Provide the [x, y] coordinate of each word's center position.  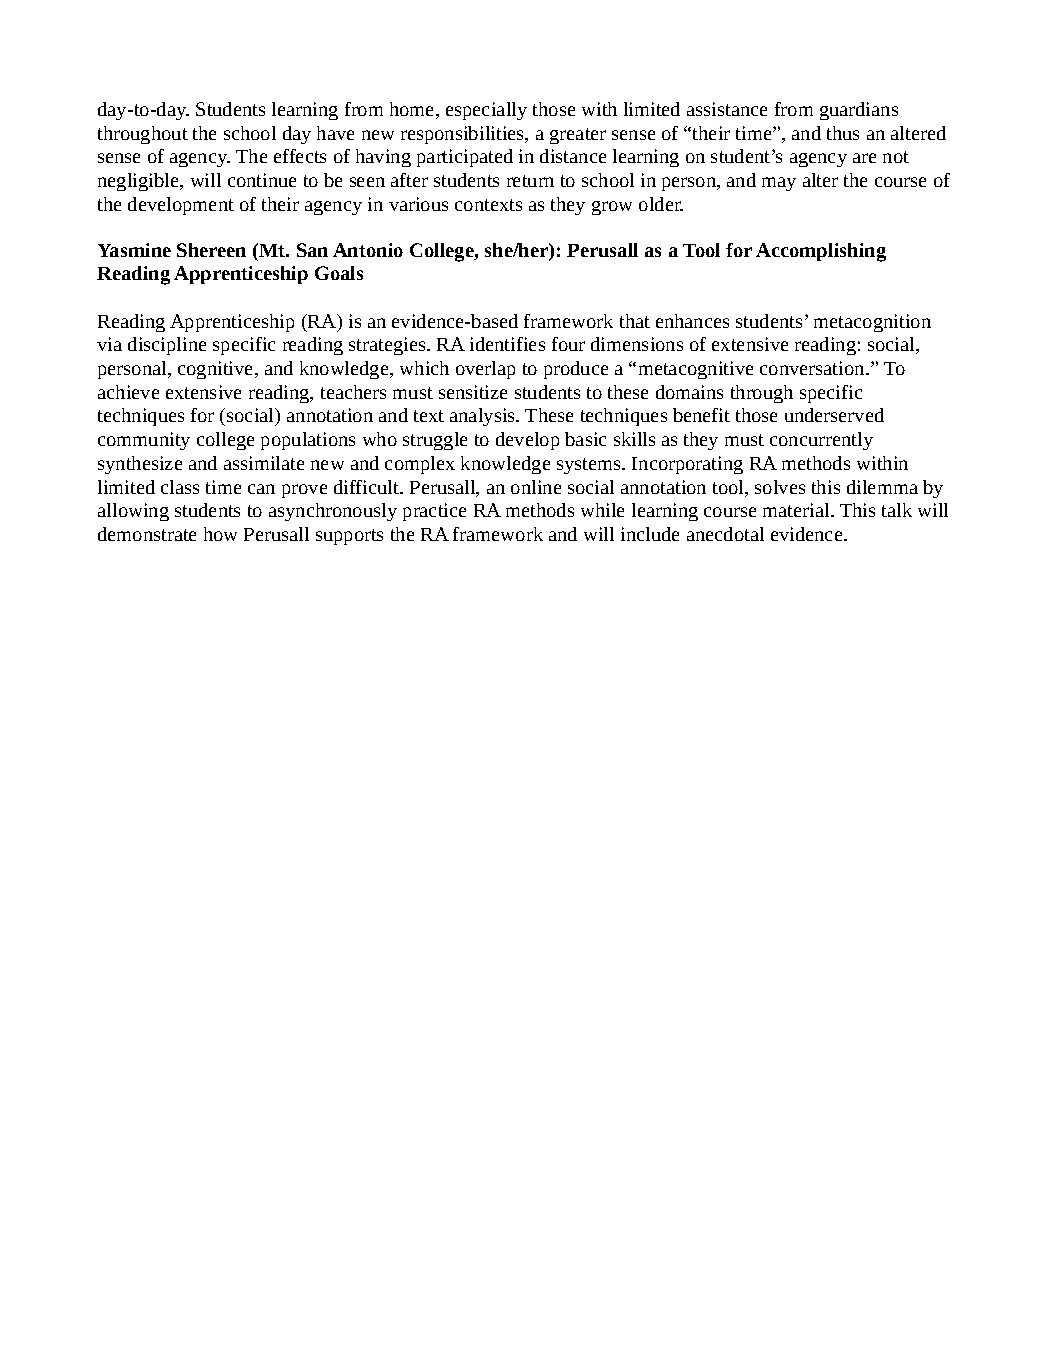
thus [843, 133]
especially [486, 111]
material [797, 510]
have [335, 133]
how [220, 534]
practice [434, 512]
